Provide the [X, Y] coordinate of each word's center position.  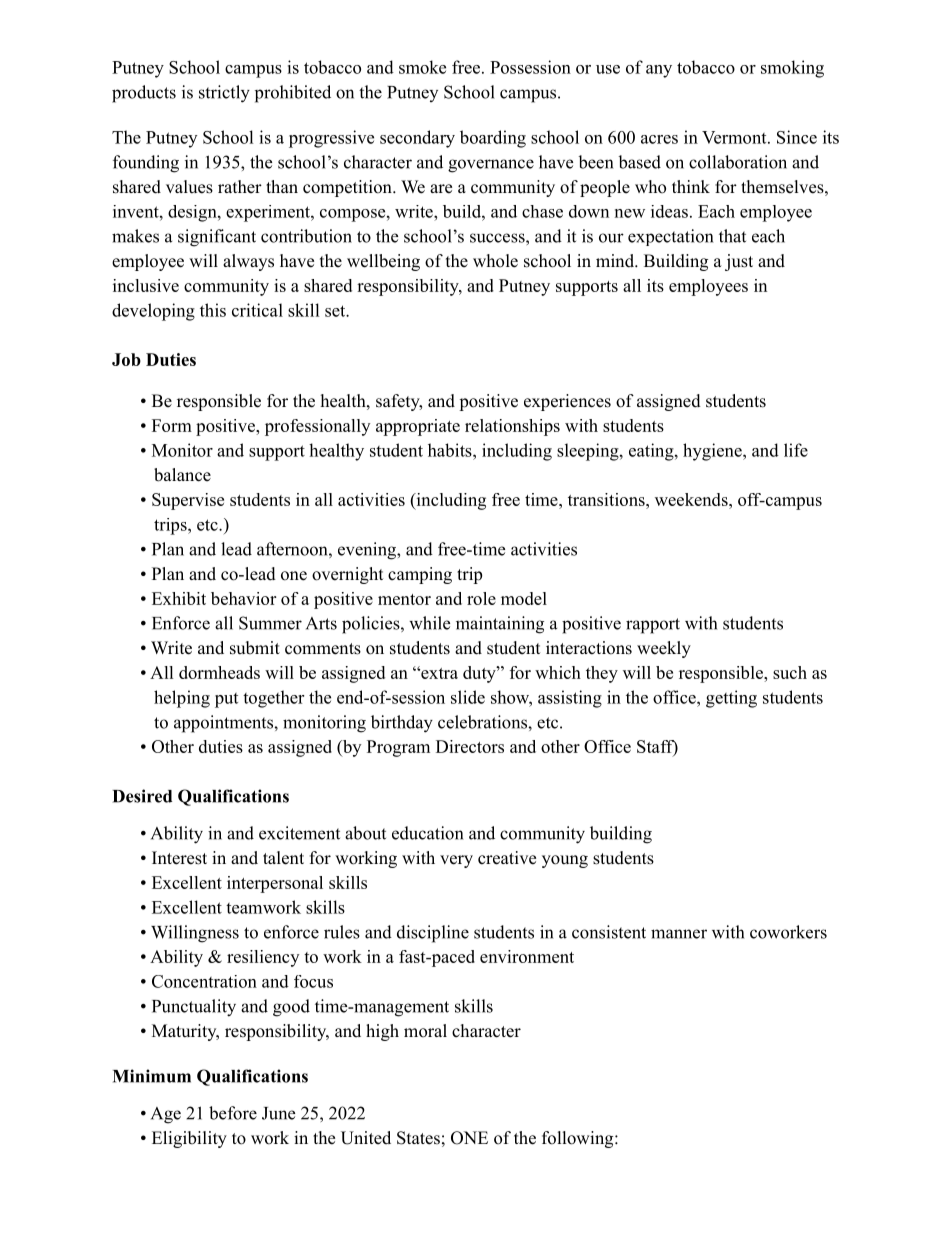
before [233, 1113]
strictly [224, 94]
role [481, 598]
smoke [422, 67]
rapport [653, 626]
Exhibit [179, 598]
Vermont [735, 137]
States [418, 1138]
